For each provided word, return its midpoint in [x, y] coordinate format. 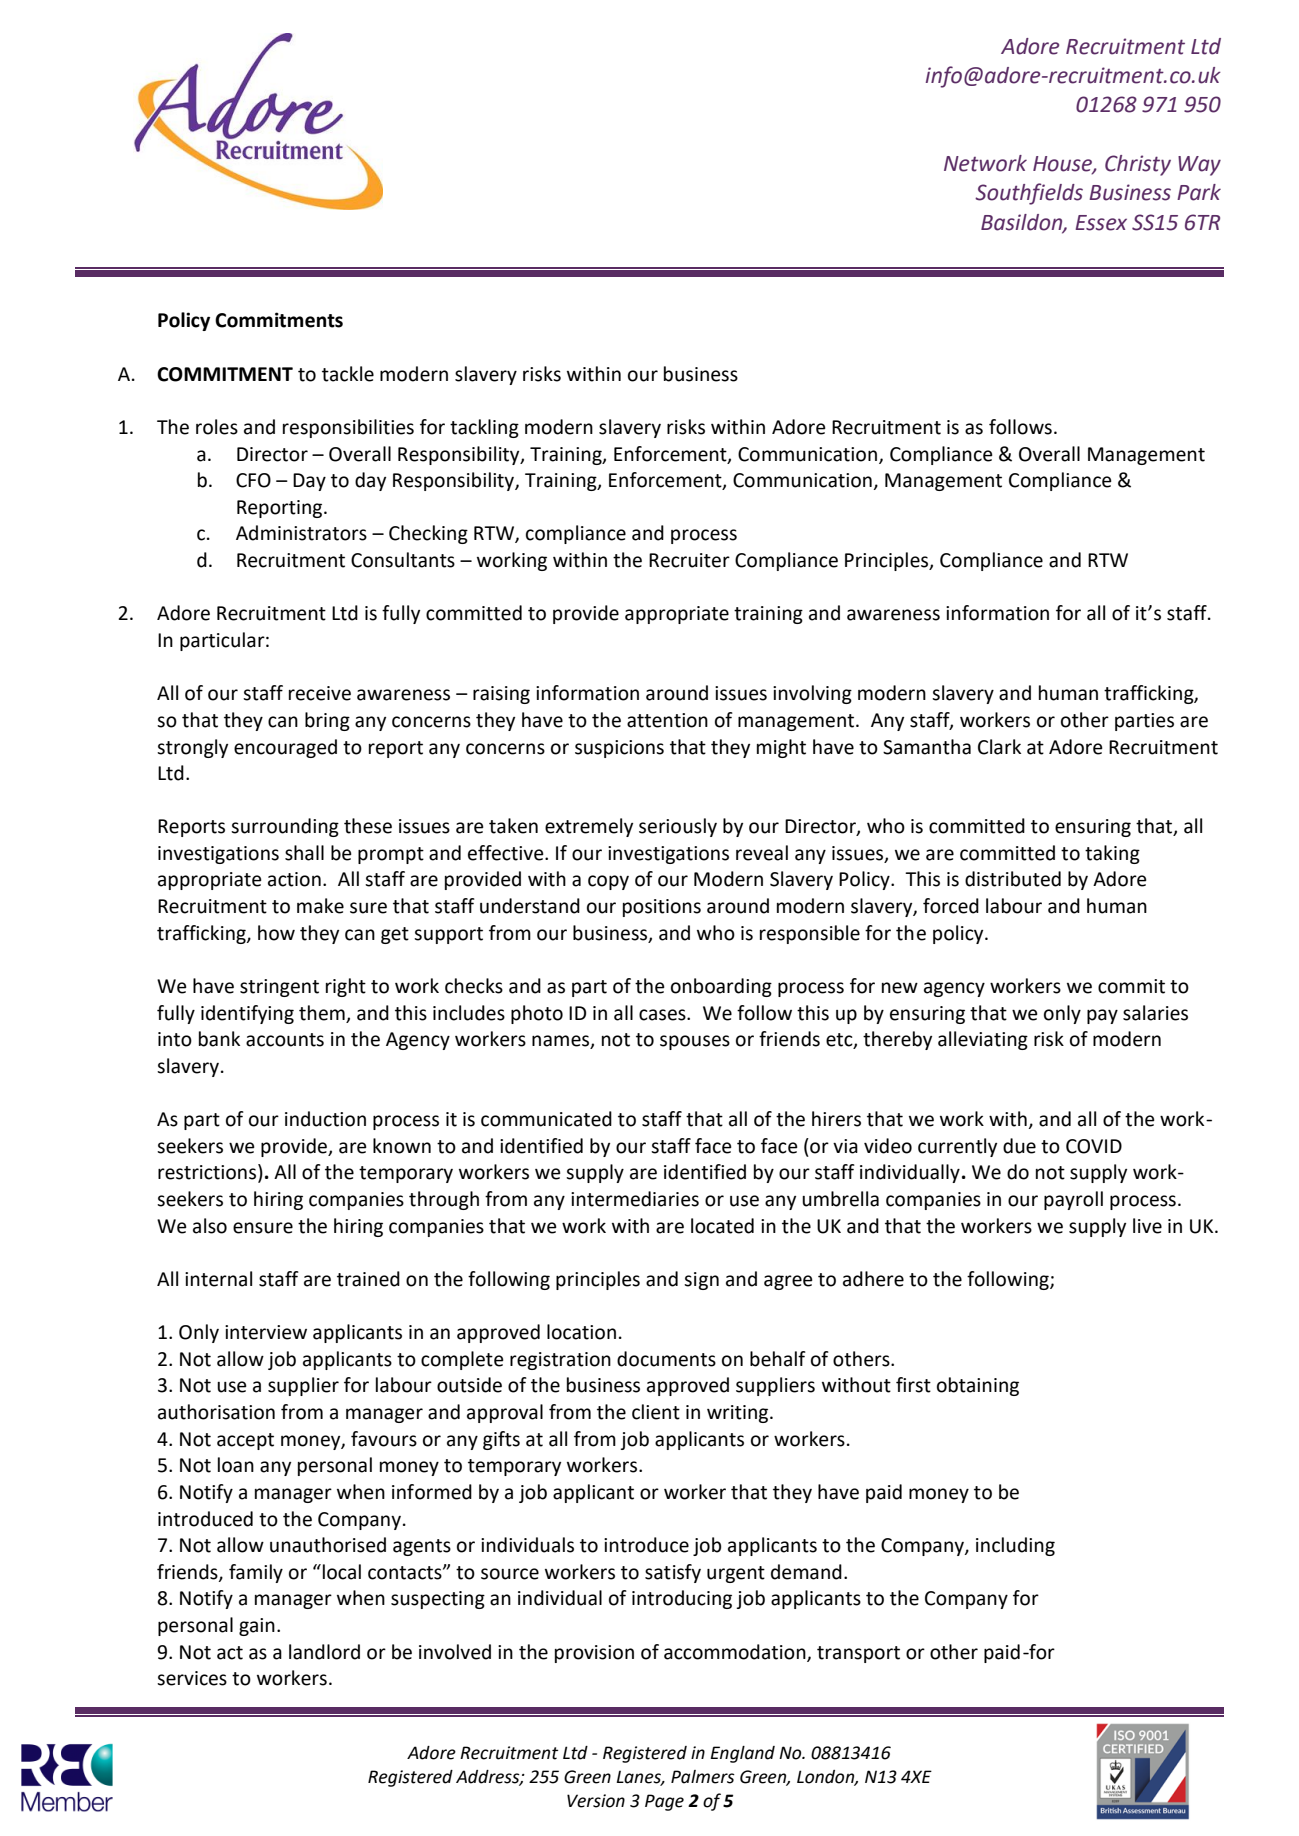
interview [266, 1332]
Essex [1101, 223]
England [742, 1754]
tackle [348, 374]
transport [858, 1654]
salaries [1155, 1013]
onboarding [721, 987]
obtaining [978, 1386]
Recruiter [689, 560]
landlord [324, 1652]
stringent [279, 988]
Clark [999, 747]
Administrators [301, 533]
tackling [484, 428]
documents [666, 1359]
